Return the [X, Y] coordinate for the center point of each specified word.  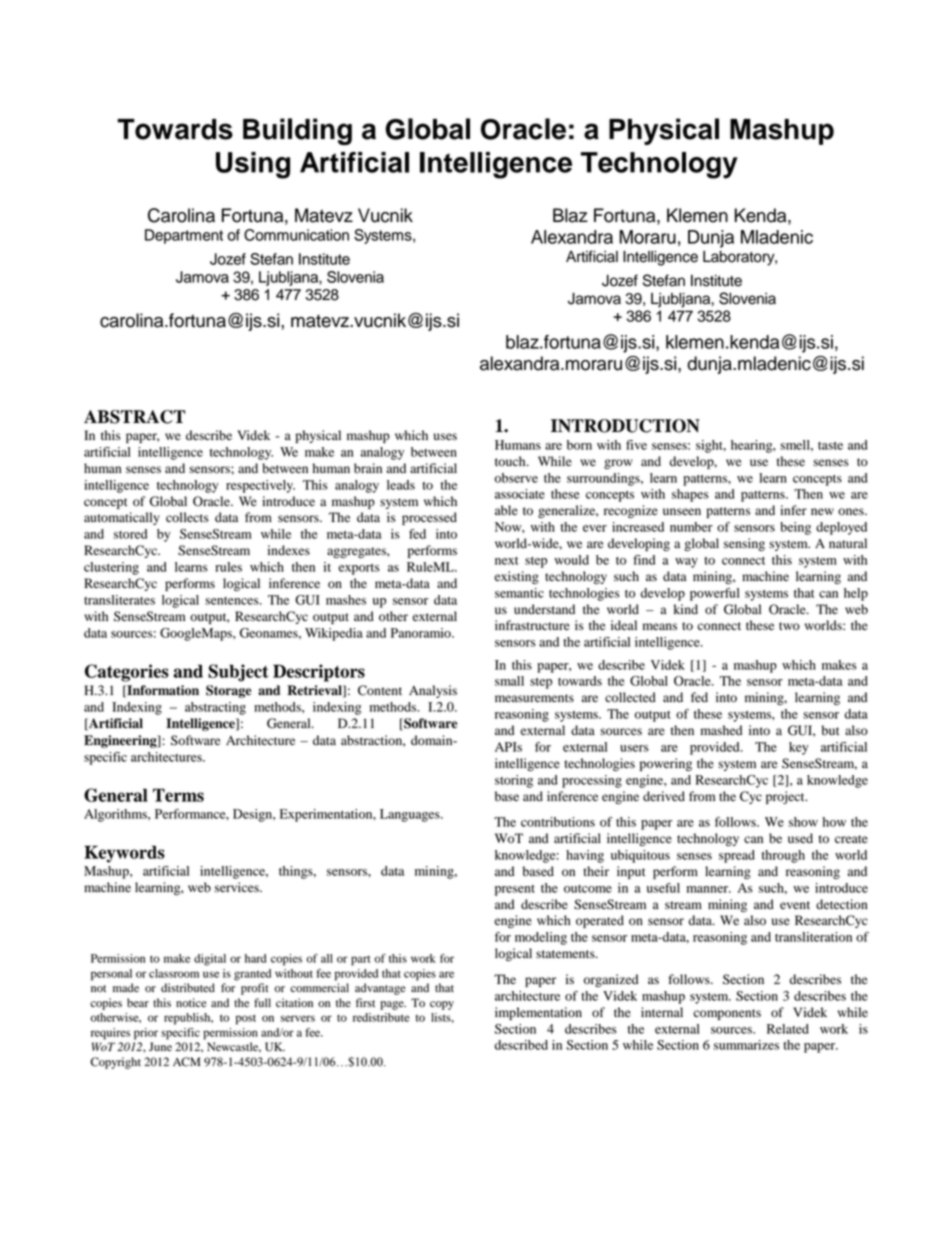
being [795, 528]
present [515, 890]
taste [830, 446]
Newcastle [234, 1047]
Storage [228, 691]
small [509, 681]
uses [445, 436]
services [238, 887]
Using [253, 165]
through [783, 856]
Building [297, 131]
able [506, 510]
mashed [721, 730]
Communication [296, 235]
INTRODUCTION [625, 426]
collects [187, 517]
